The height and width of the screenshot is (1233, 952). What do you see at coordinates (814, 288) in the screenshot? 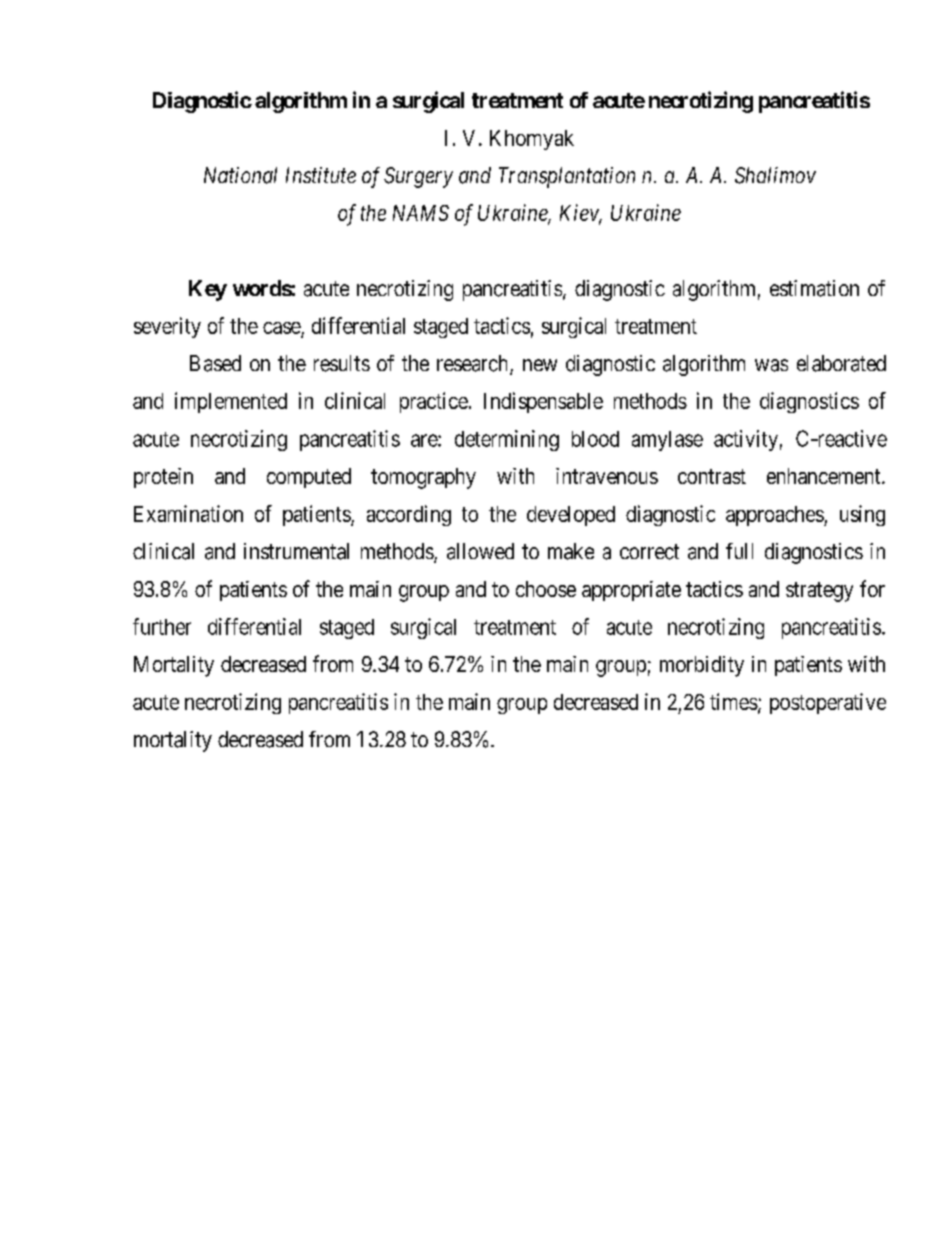
I see `estimation` at bounding box center [814, 288].
